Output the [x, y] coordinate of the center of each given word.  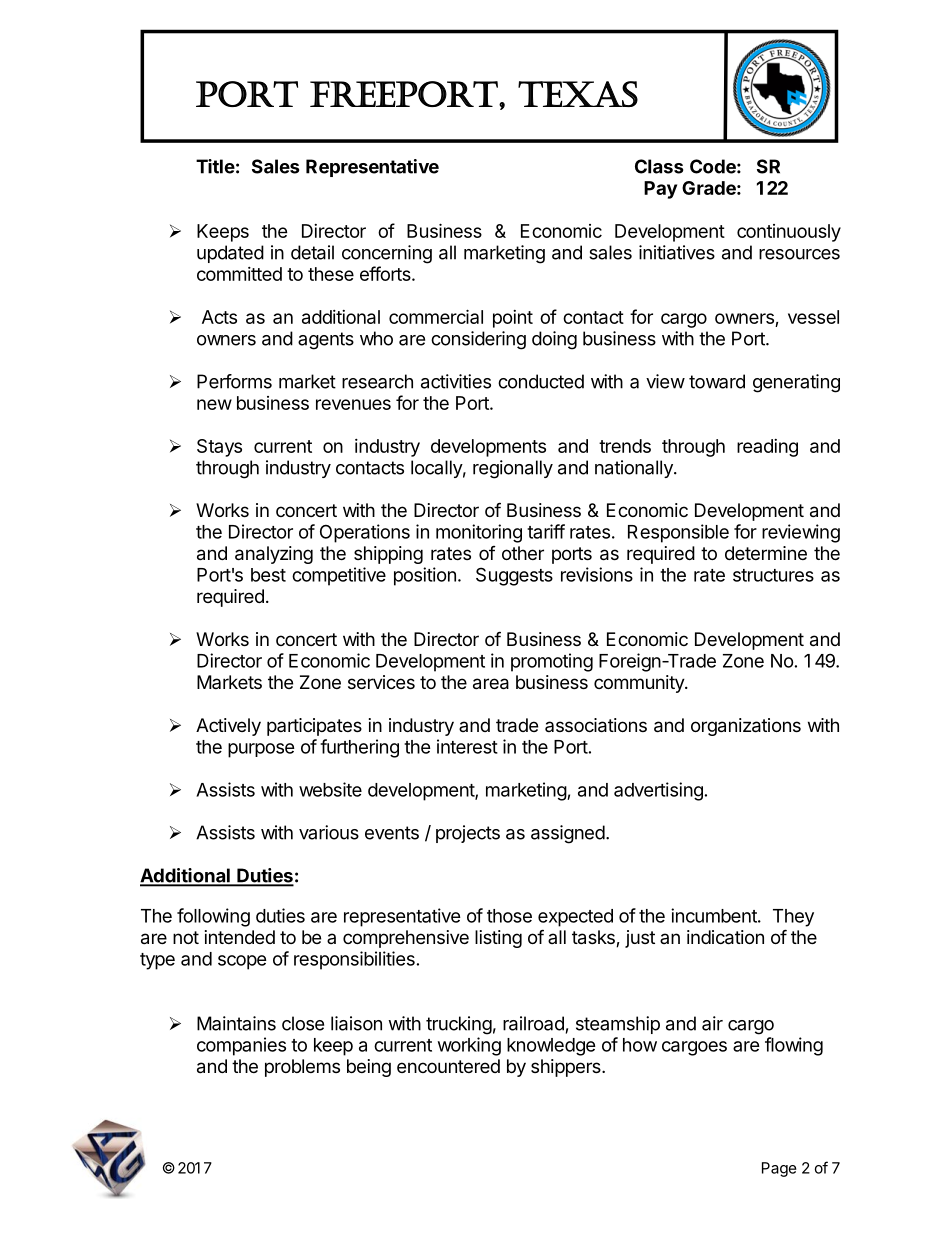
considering [478, 340]
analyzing [274, 555]
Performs [234, 381]
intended [240, 937]
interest [467, 746]
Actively [228, 727]
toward [717, 381]
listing [498, 939]
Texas [578, 94]
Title [215, 166]
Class [659, 166]
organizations [746, 727]
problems [302, 1068]
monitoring [479, 533]
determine [766, 553]
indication [725, 937]
